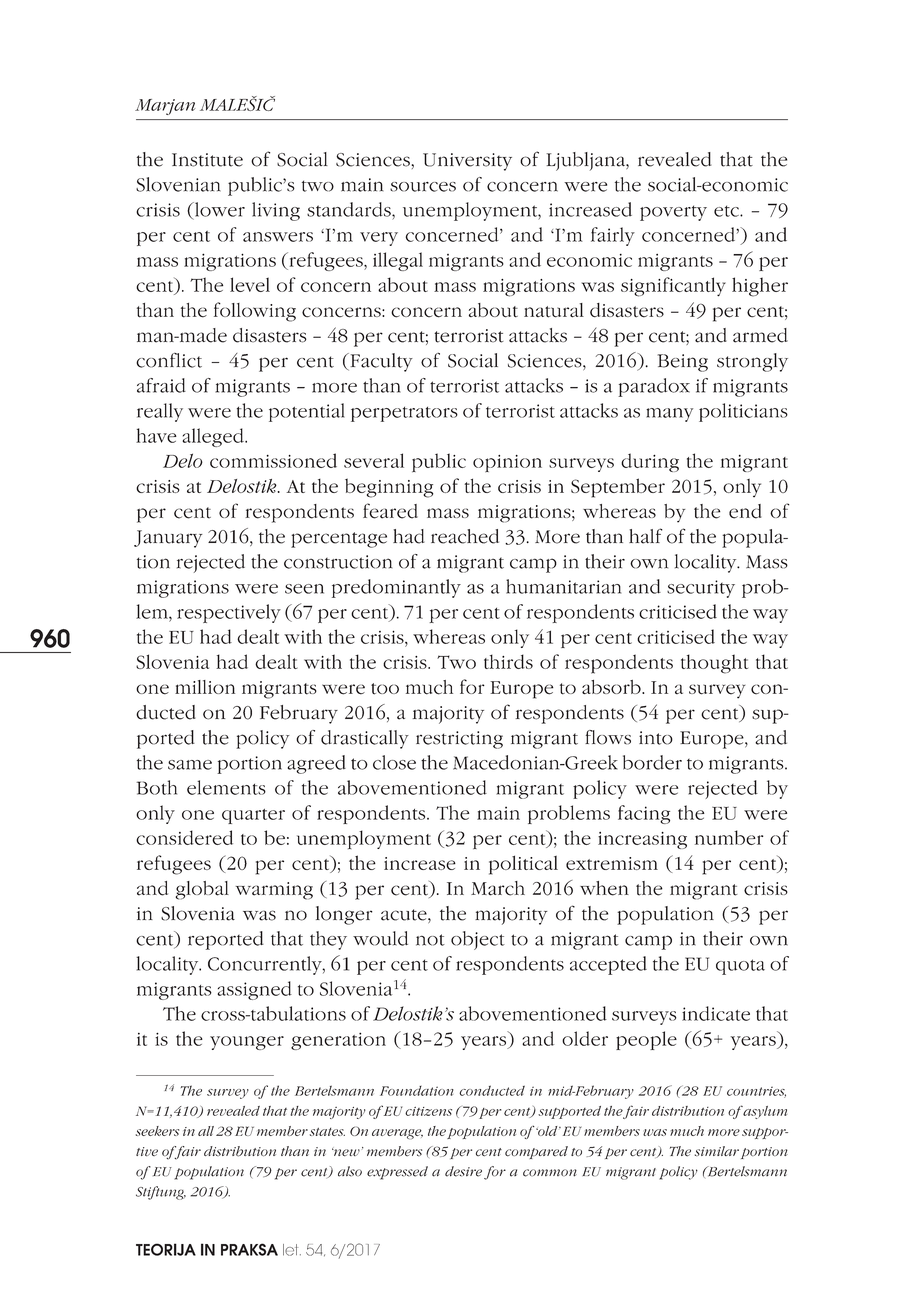  I want to click on let, so click(292, 1250).
